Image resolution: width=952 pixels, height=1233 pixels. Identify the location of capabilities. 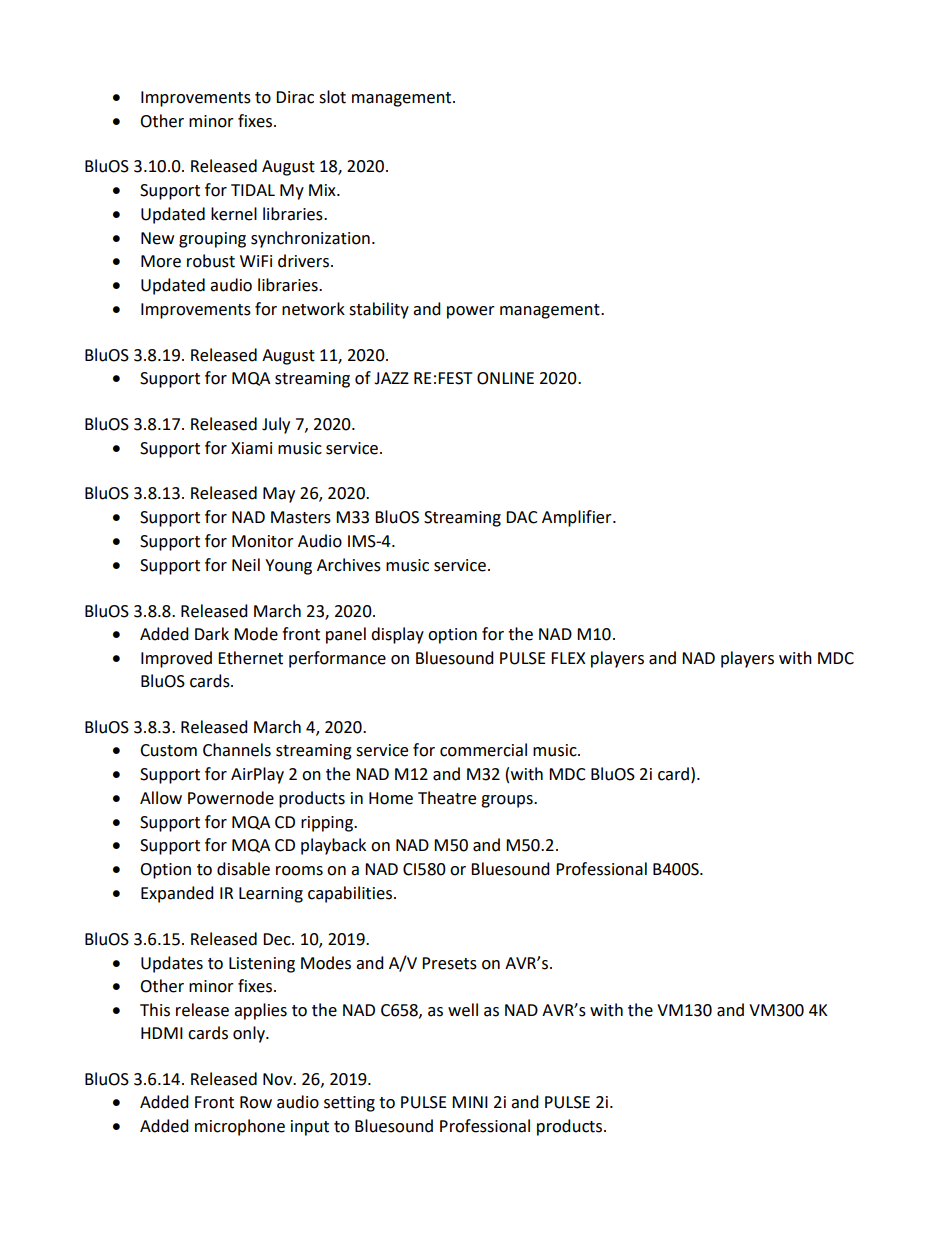
(350, 894).
